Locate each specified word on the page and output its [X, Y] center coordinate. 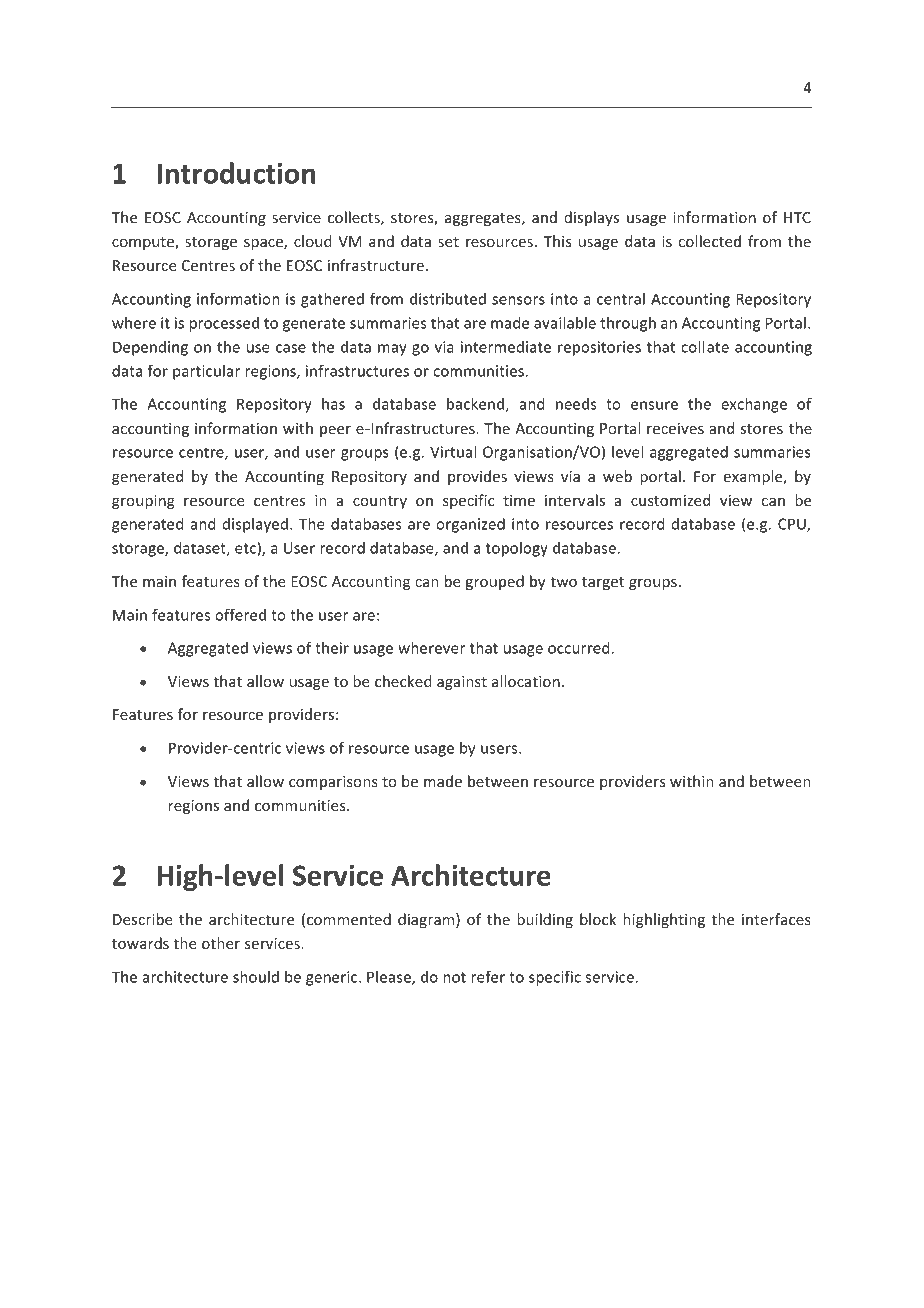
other [221, 943]
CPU [793, 525]
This [557, 241]
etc [245, 548]
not [454, 977]
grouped [495, 582]
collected [710, 241]
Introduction [236, 173]
